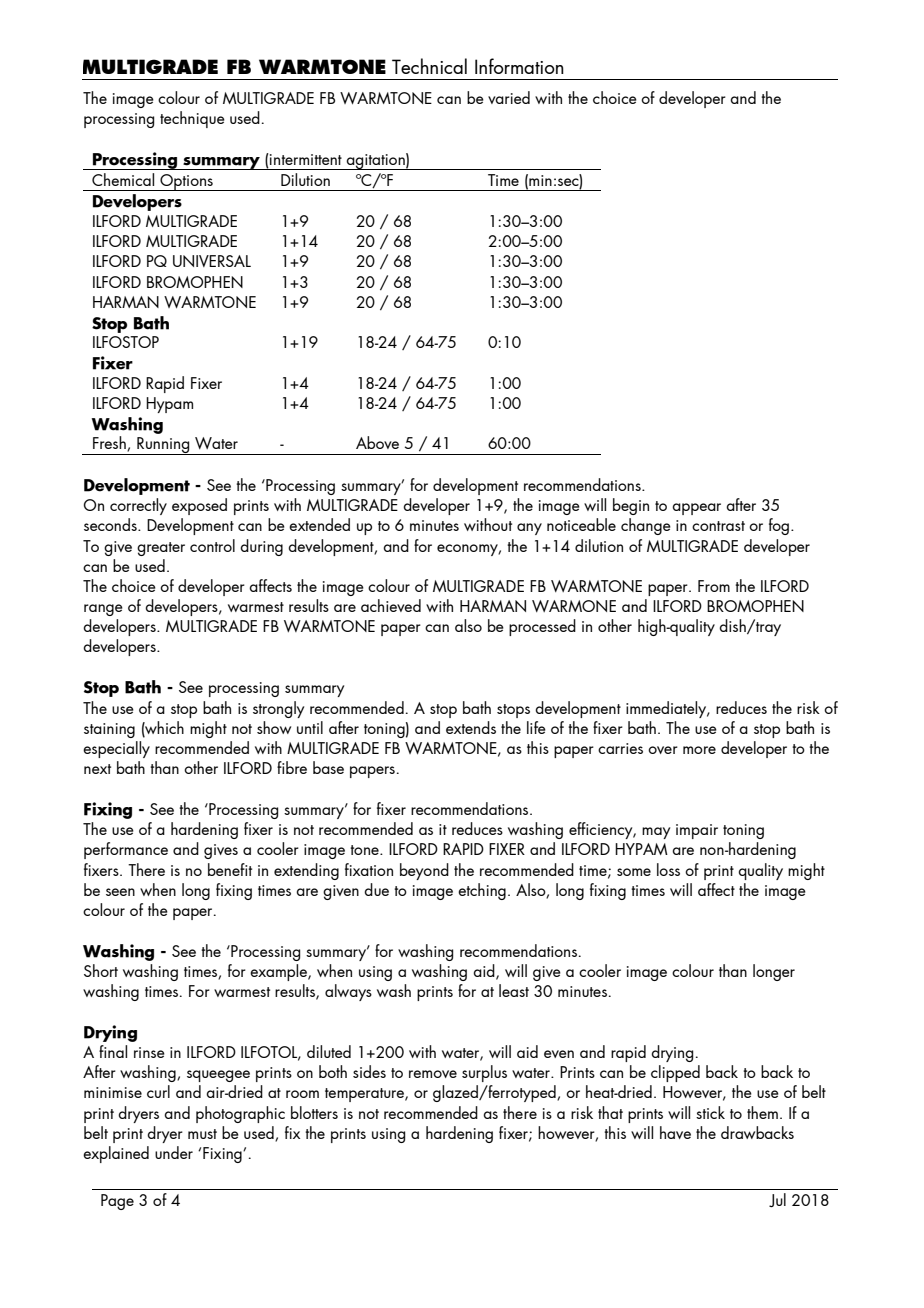  Describe the element at coordinates (174, 1152) in the document. I see `under` at that location.
